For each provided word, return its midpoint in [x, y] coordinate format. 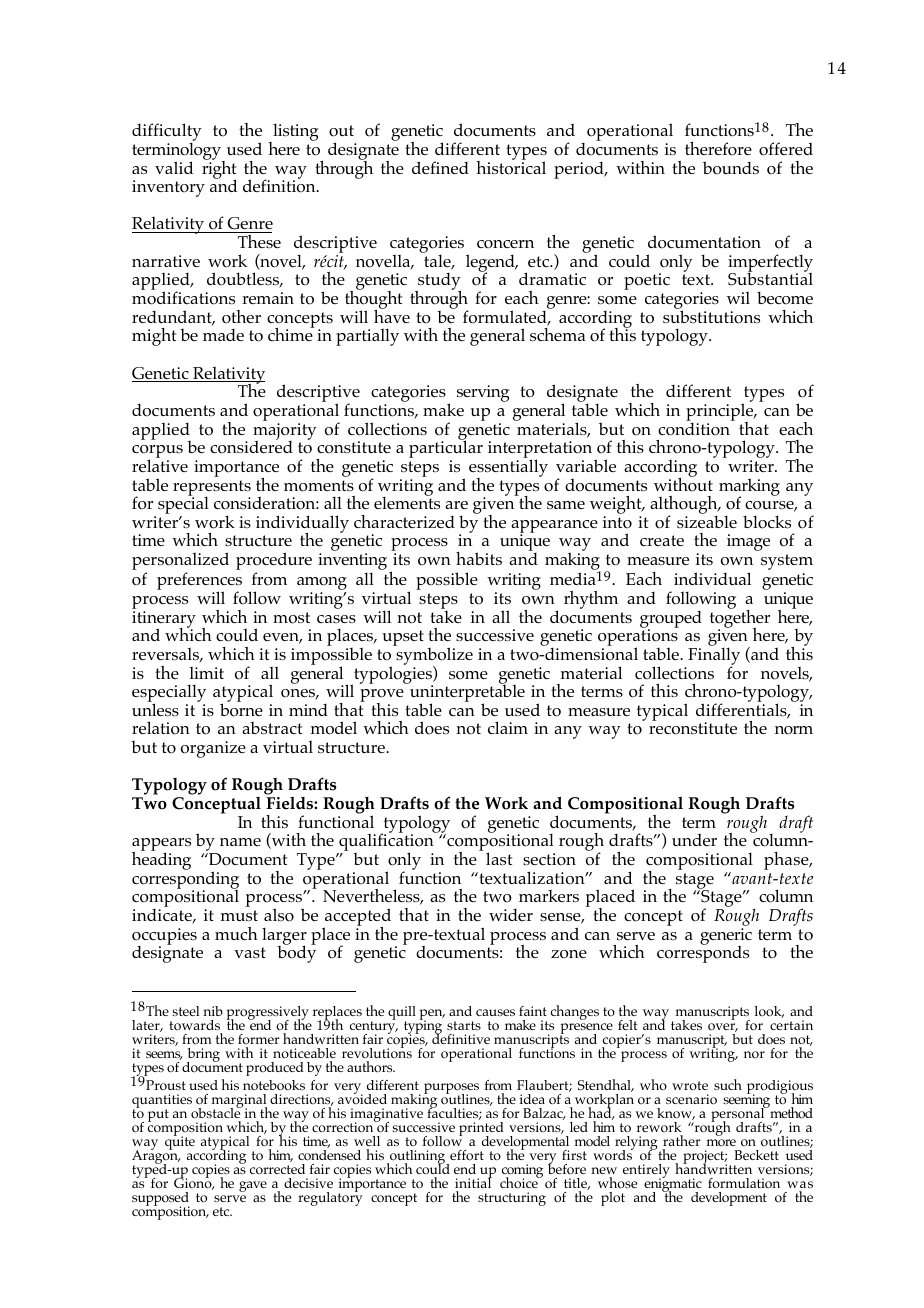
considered [251, 446]
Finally [714, 656]
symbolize [433, 656]
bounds [731, 168]
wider [511, 915]
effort [467, 1155]
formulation [744, 1183]
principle [721, 413]
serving [483, 393]
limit [206, 673]
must [239, 916]
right [219, 169]
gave [253, 1186]
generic [726, 937]
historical [511, 166]
